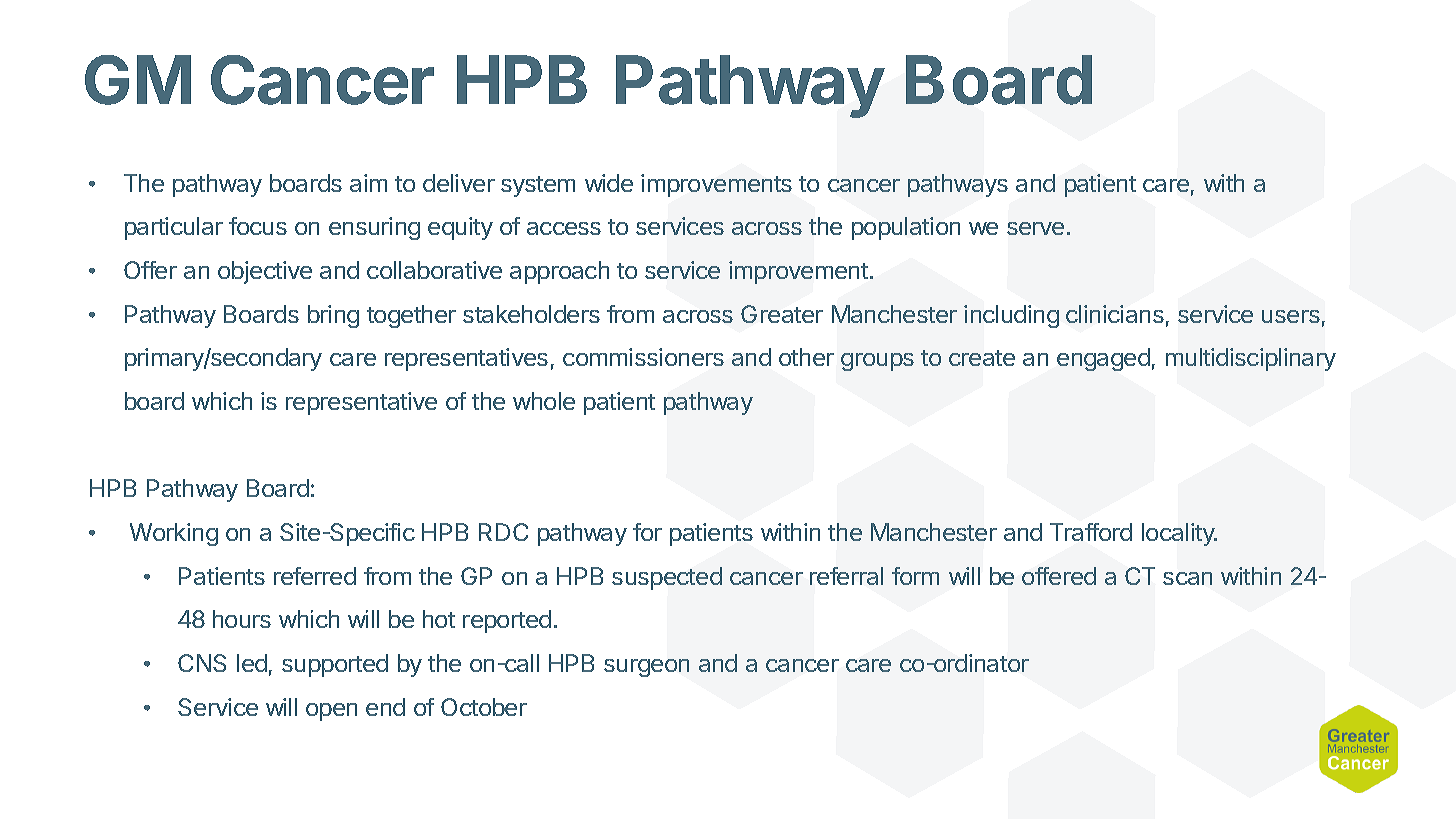 The width and height of the screenshot is (1456, 819). What do you see at coordinates (646, 668) in the screenshot?
I see `surgeon` at bounding box center [646, 668].
